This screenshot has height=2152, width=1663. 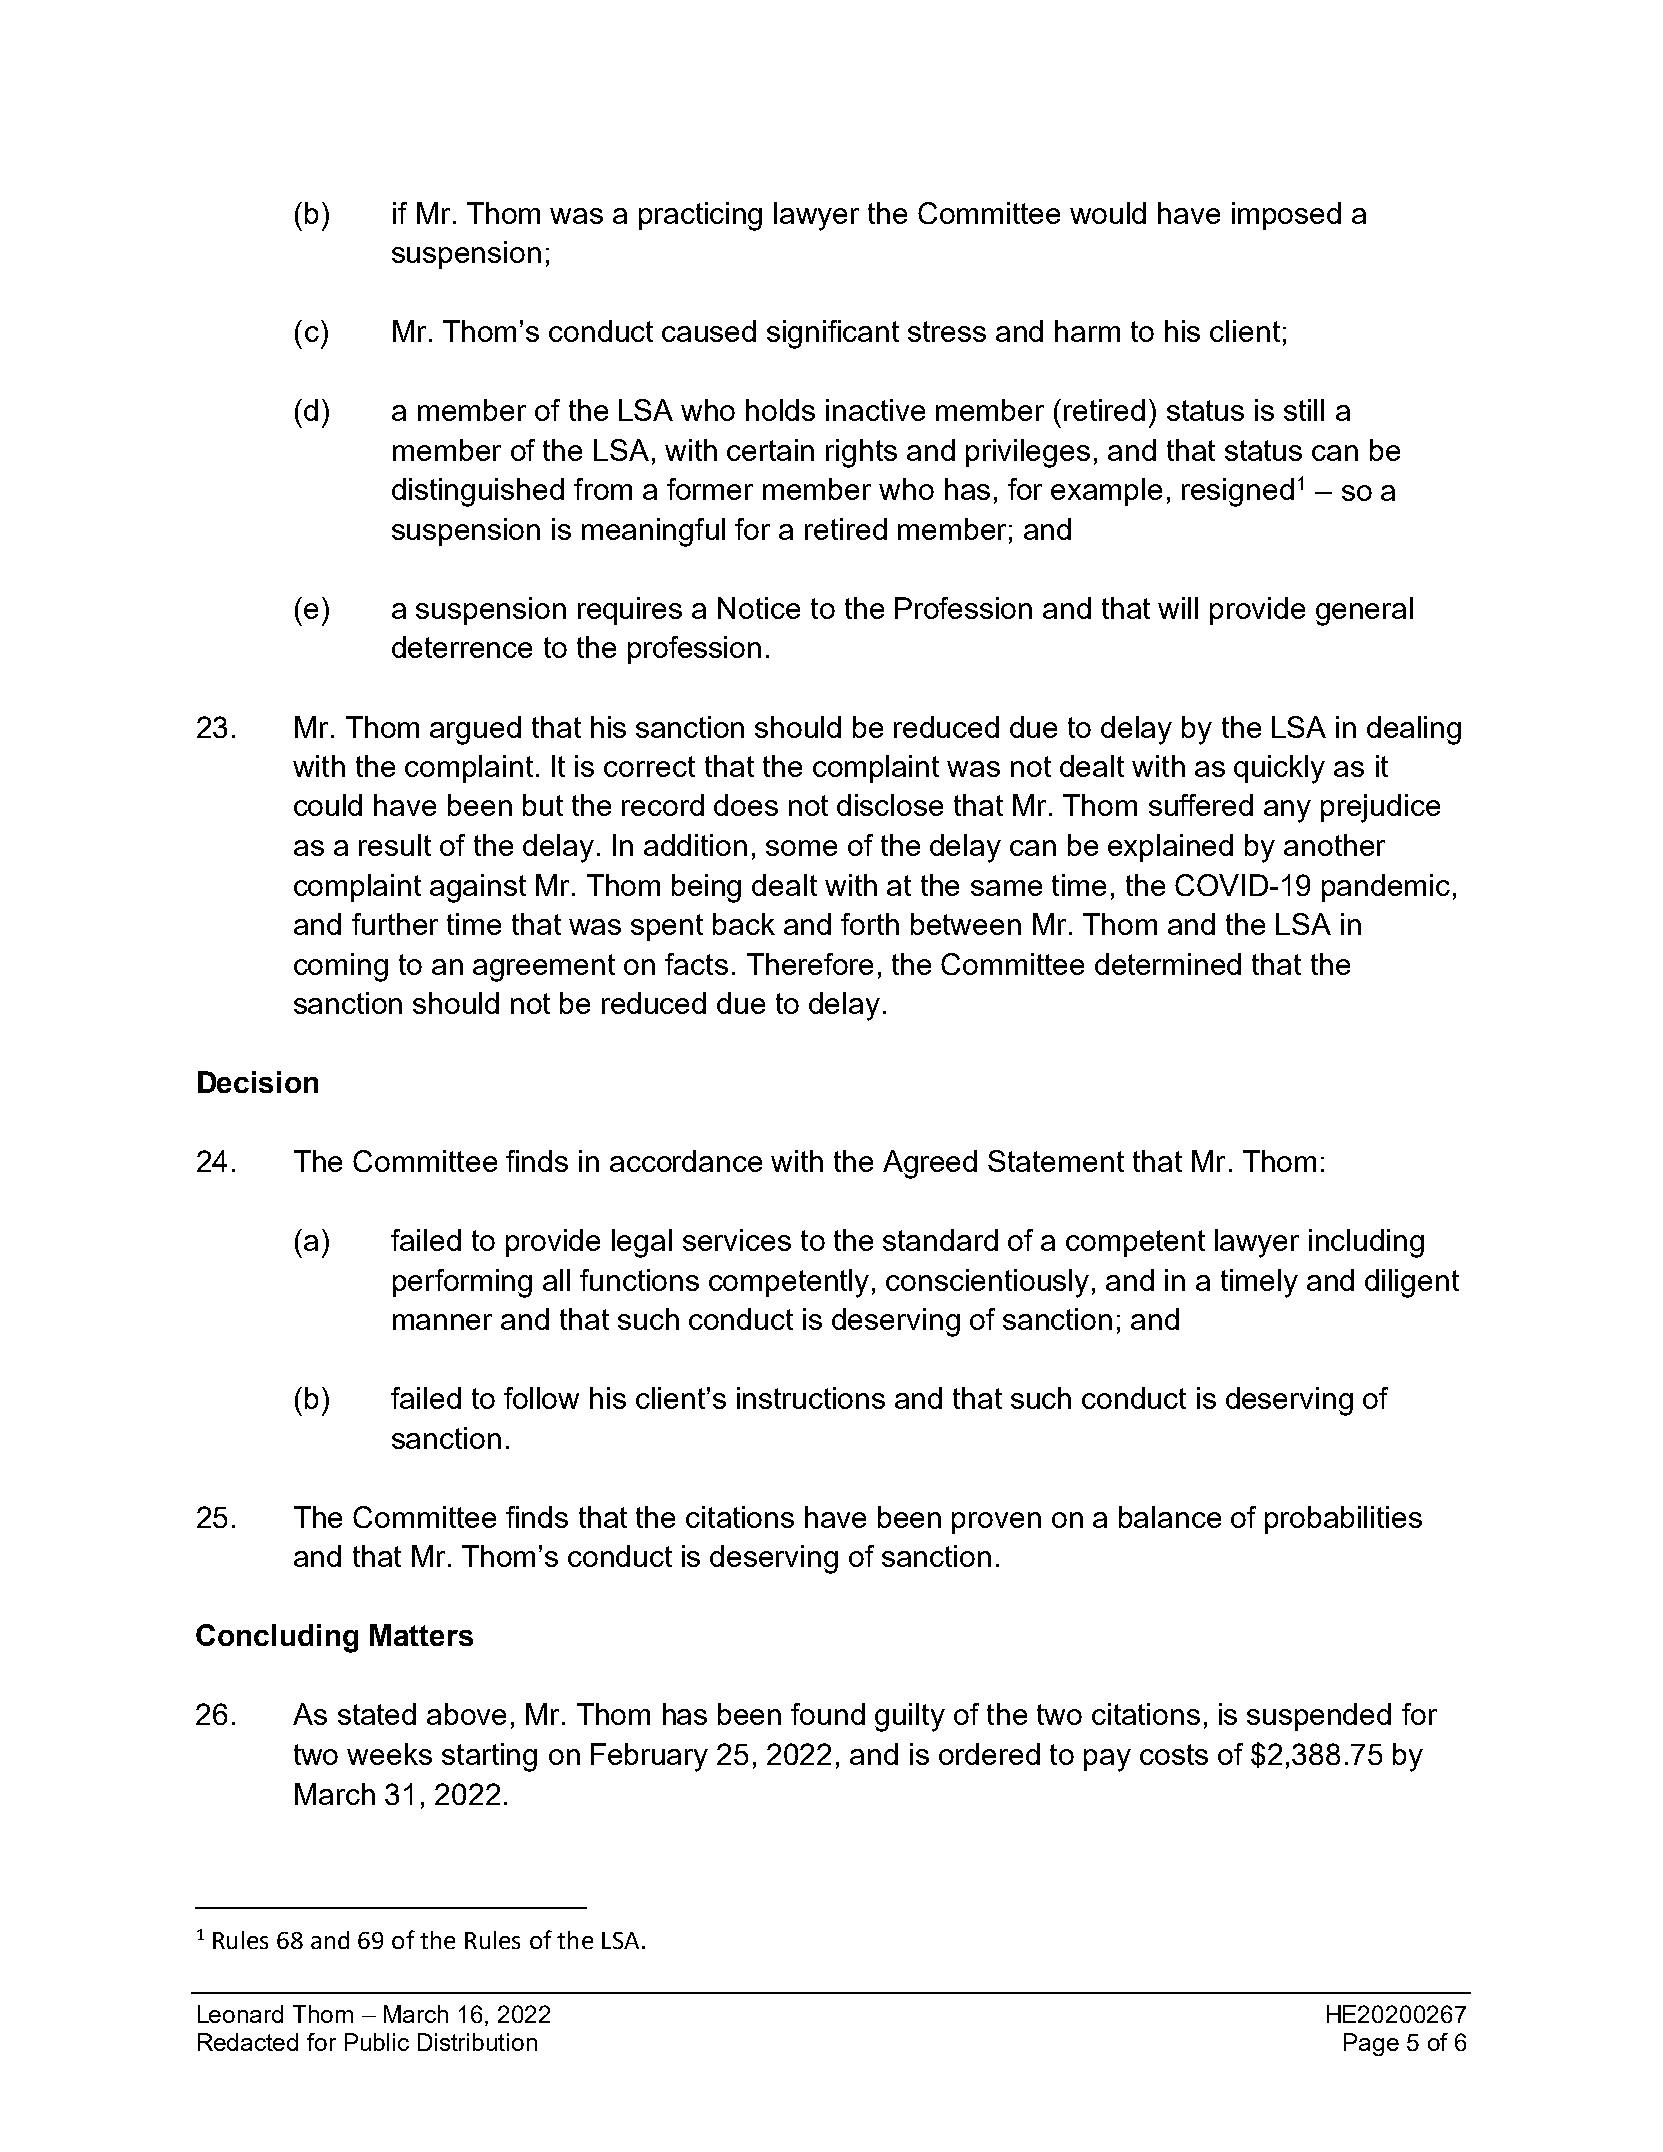 I want to click on including, so click(x=1366, y=1243).
